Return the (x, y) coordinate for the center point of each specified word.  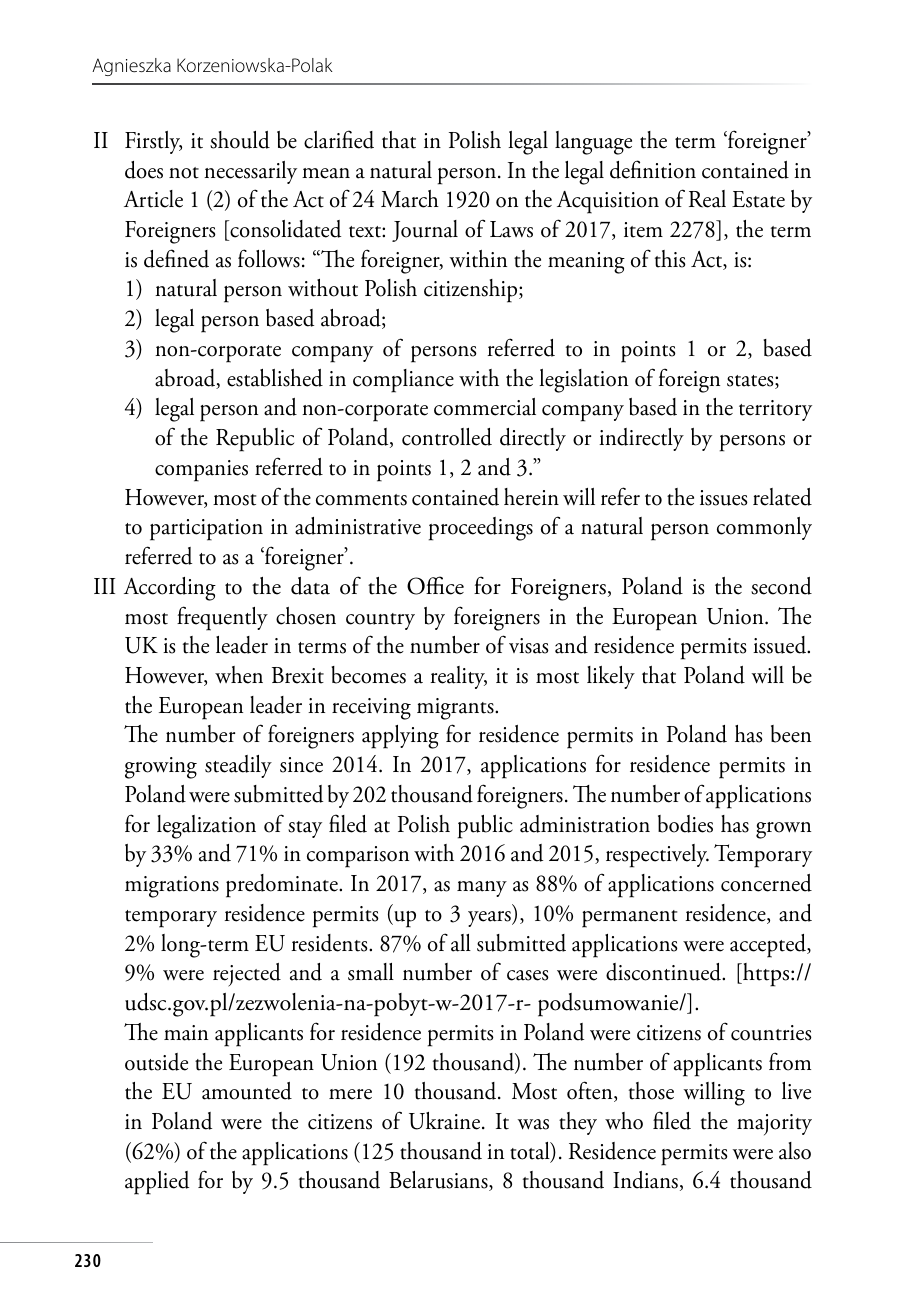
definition (653, 169)
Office (435, 585)
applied (157, 1183)
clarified (339, 139)
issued (781, 645)
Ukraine (444, 1121)
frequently (222, 618)
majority (774, 1124)
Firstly (153, 142)
